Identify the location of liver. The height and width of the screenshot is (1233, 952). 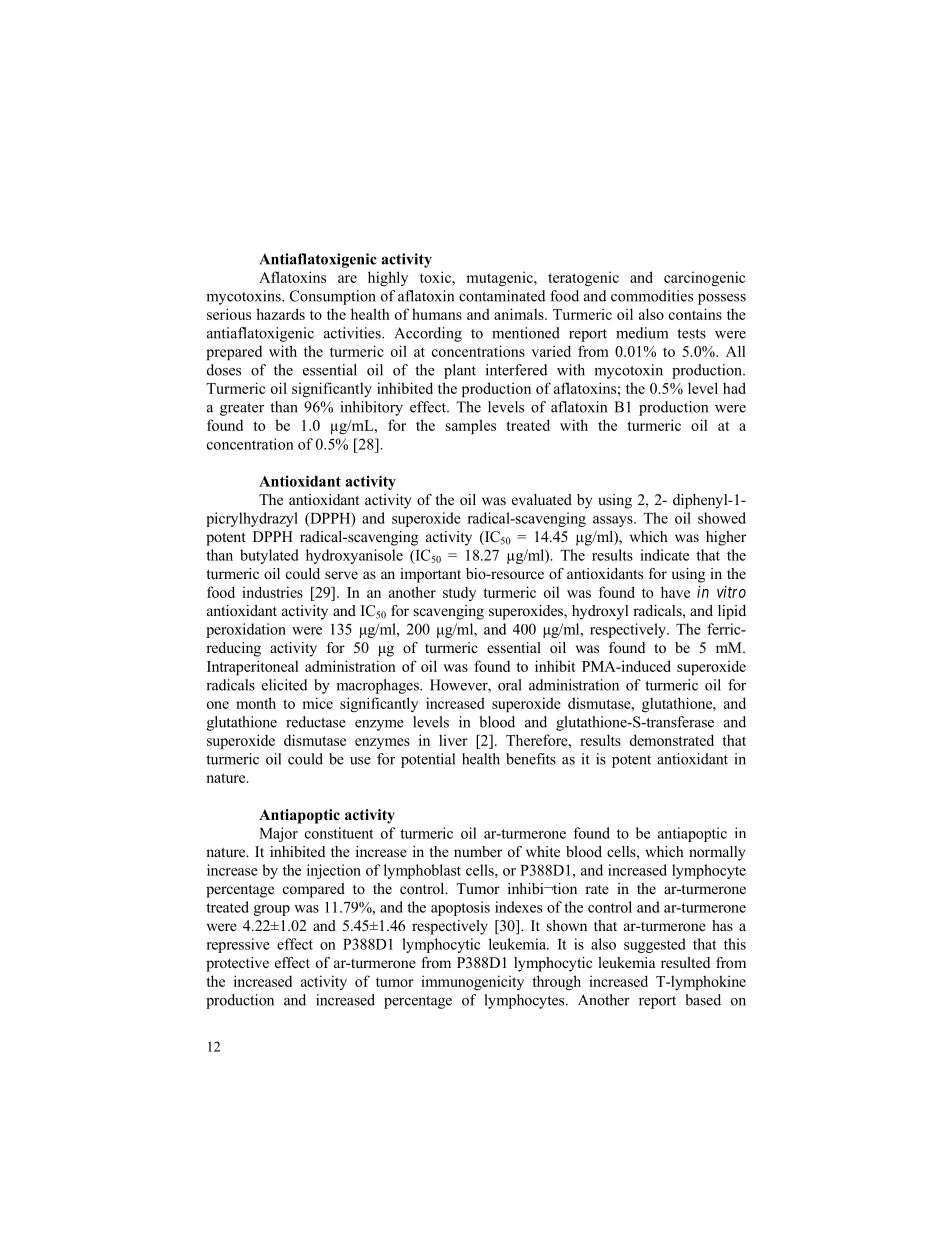
(453, 740).
